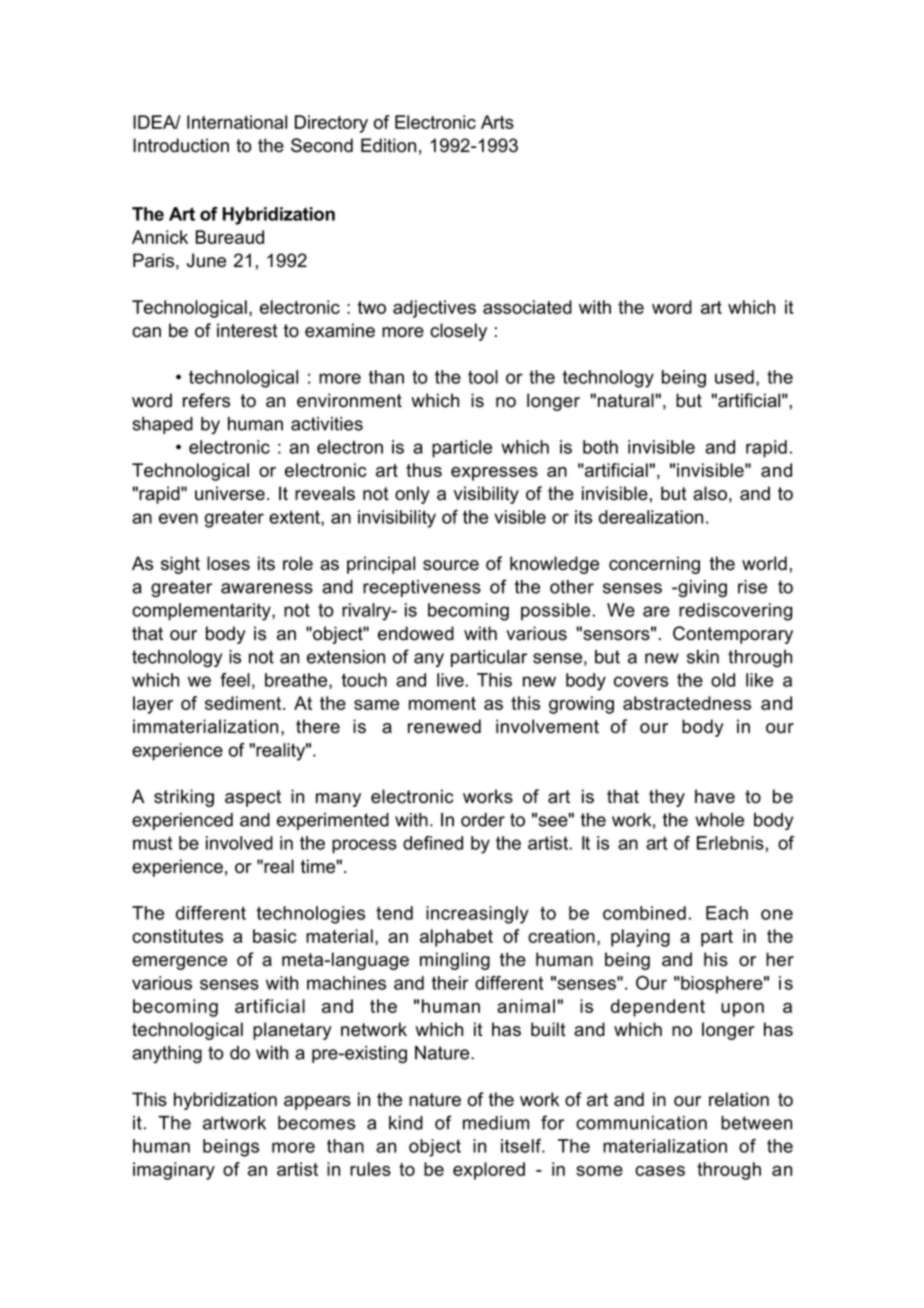 This screenshot has height=1308, width=924. I want to click on International, so click(237, 122).
